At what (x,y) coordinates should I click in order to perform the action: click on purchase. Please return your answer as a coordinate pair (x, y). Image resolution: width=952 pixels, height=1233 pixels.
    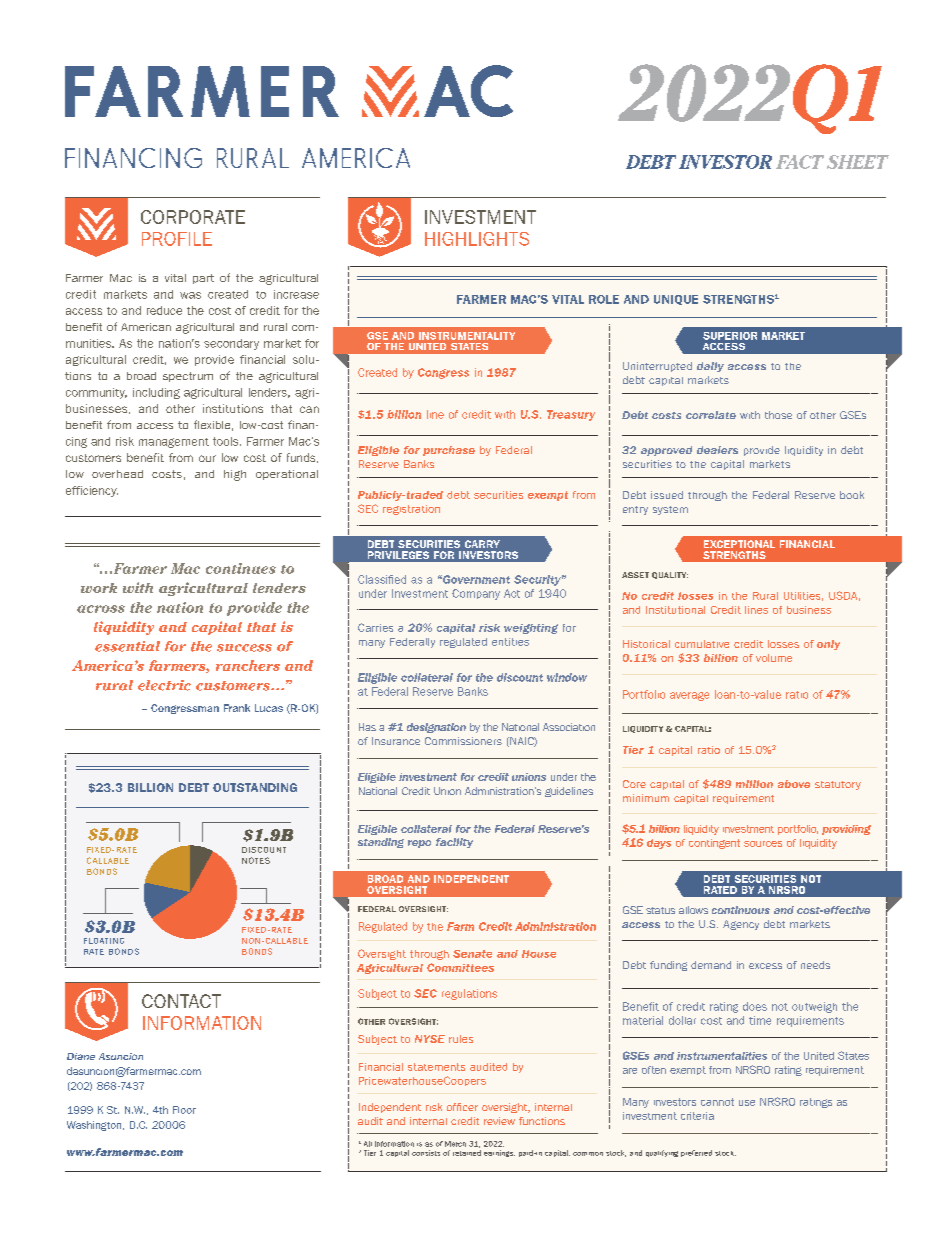
    Looking at the image, I should click on (449, 451).
